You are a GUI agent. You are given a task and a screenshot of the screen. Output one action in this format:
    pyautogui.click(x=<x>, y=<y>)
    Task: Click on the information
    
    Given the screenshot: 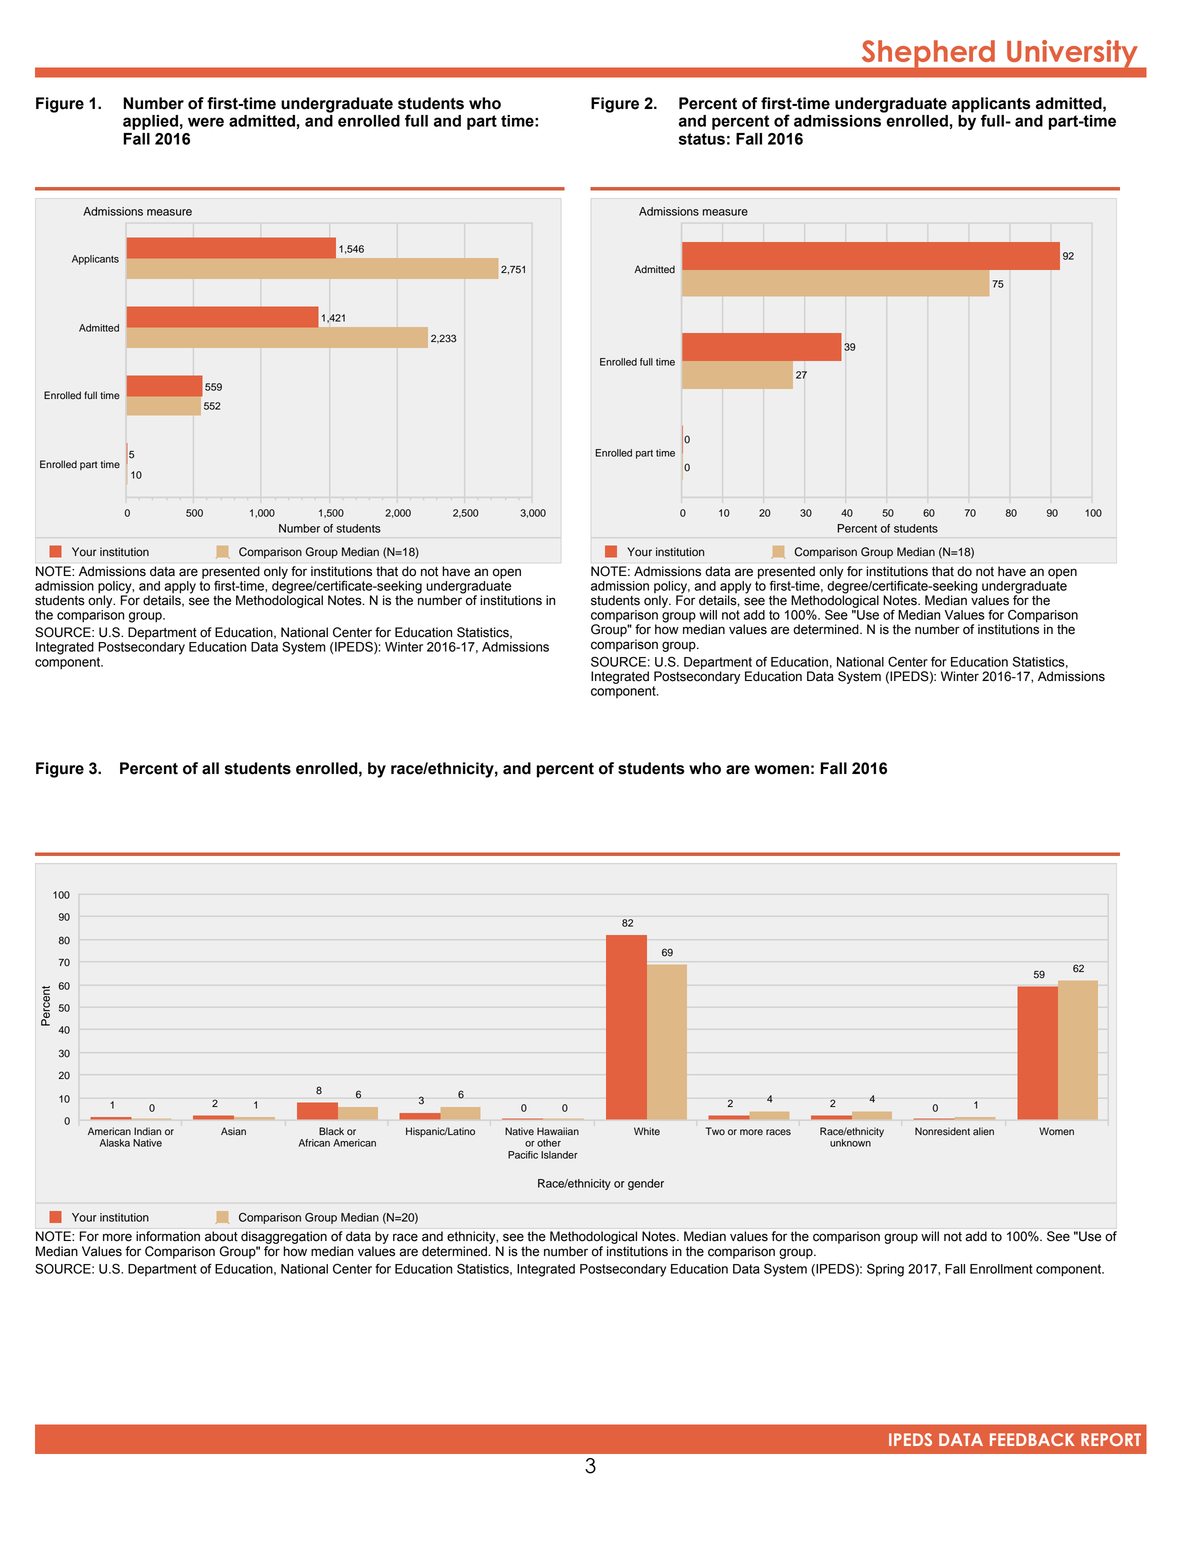 What is the action you would take?
    pyautogui.click(x=168, y=1236)
